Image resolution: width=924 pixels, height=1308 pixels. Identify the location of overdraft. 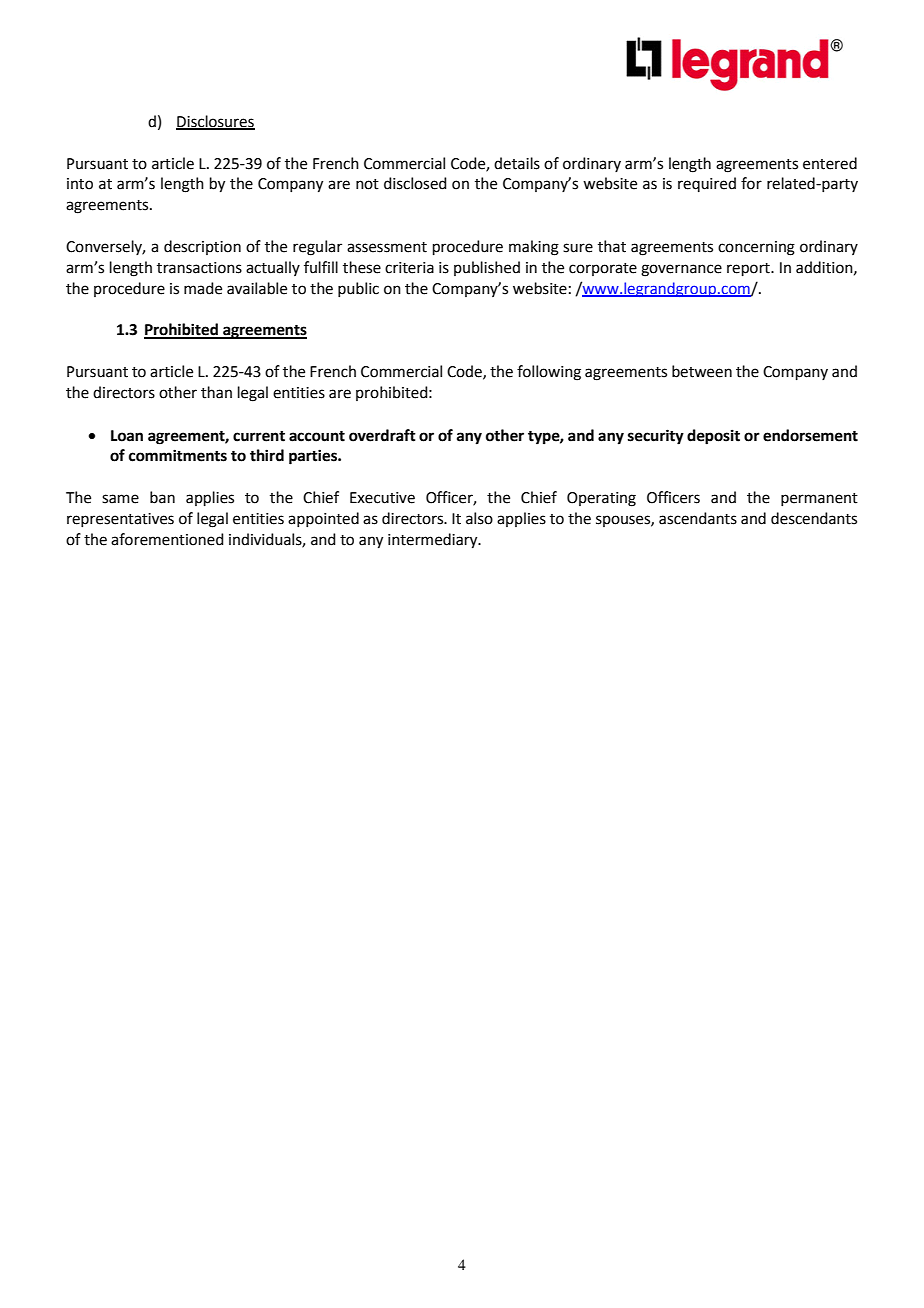
(382, 435).
